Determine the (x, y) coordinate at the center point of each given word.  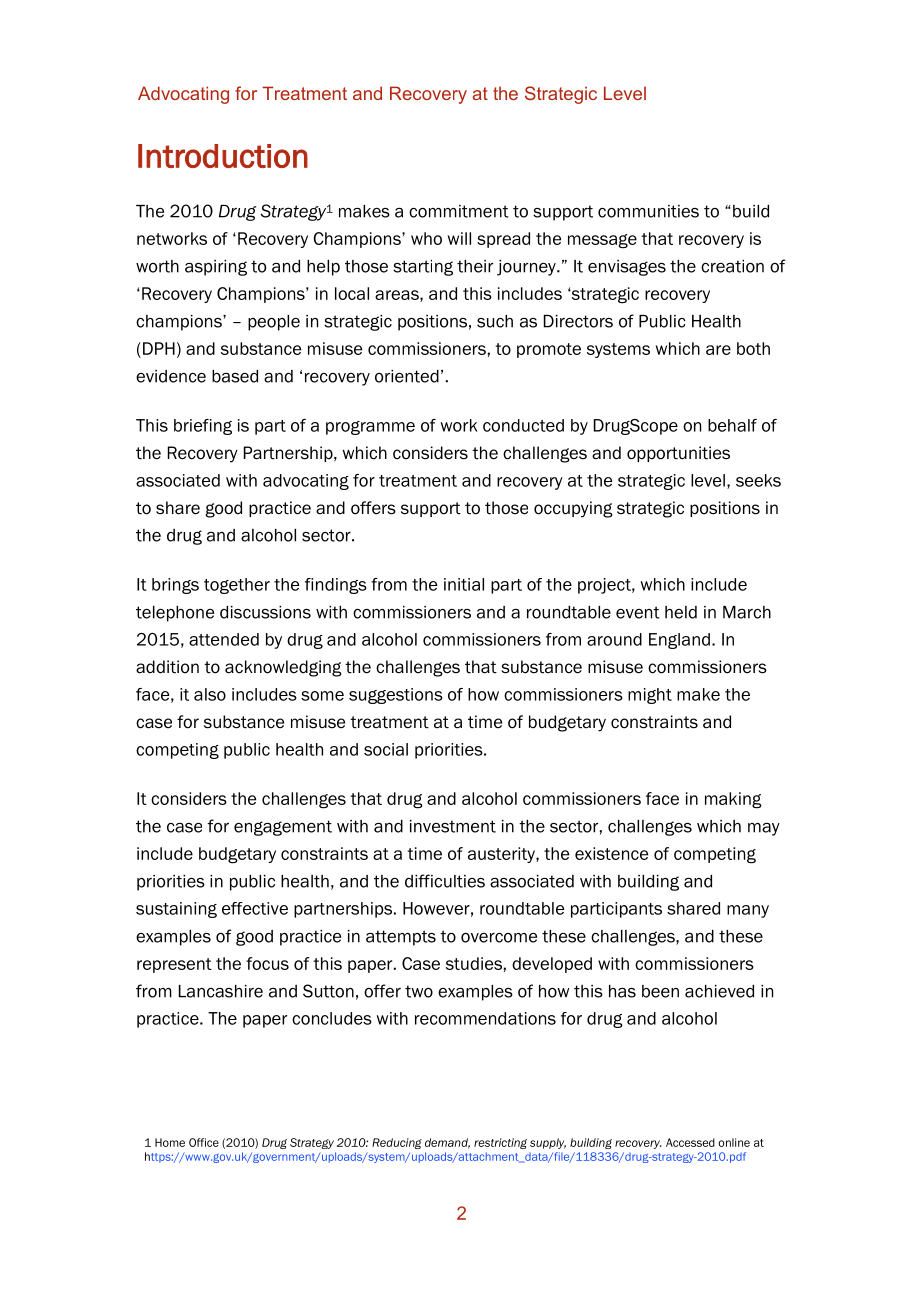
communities (648, 211)
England (679, 641)
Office (204, 1142)
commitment (459, 211)
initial (464, 584)
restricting (500, 1143)
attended (224, 639)
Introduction (223, 156)
